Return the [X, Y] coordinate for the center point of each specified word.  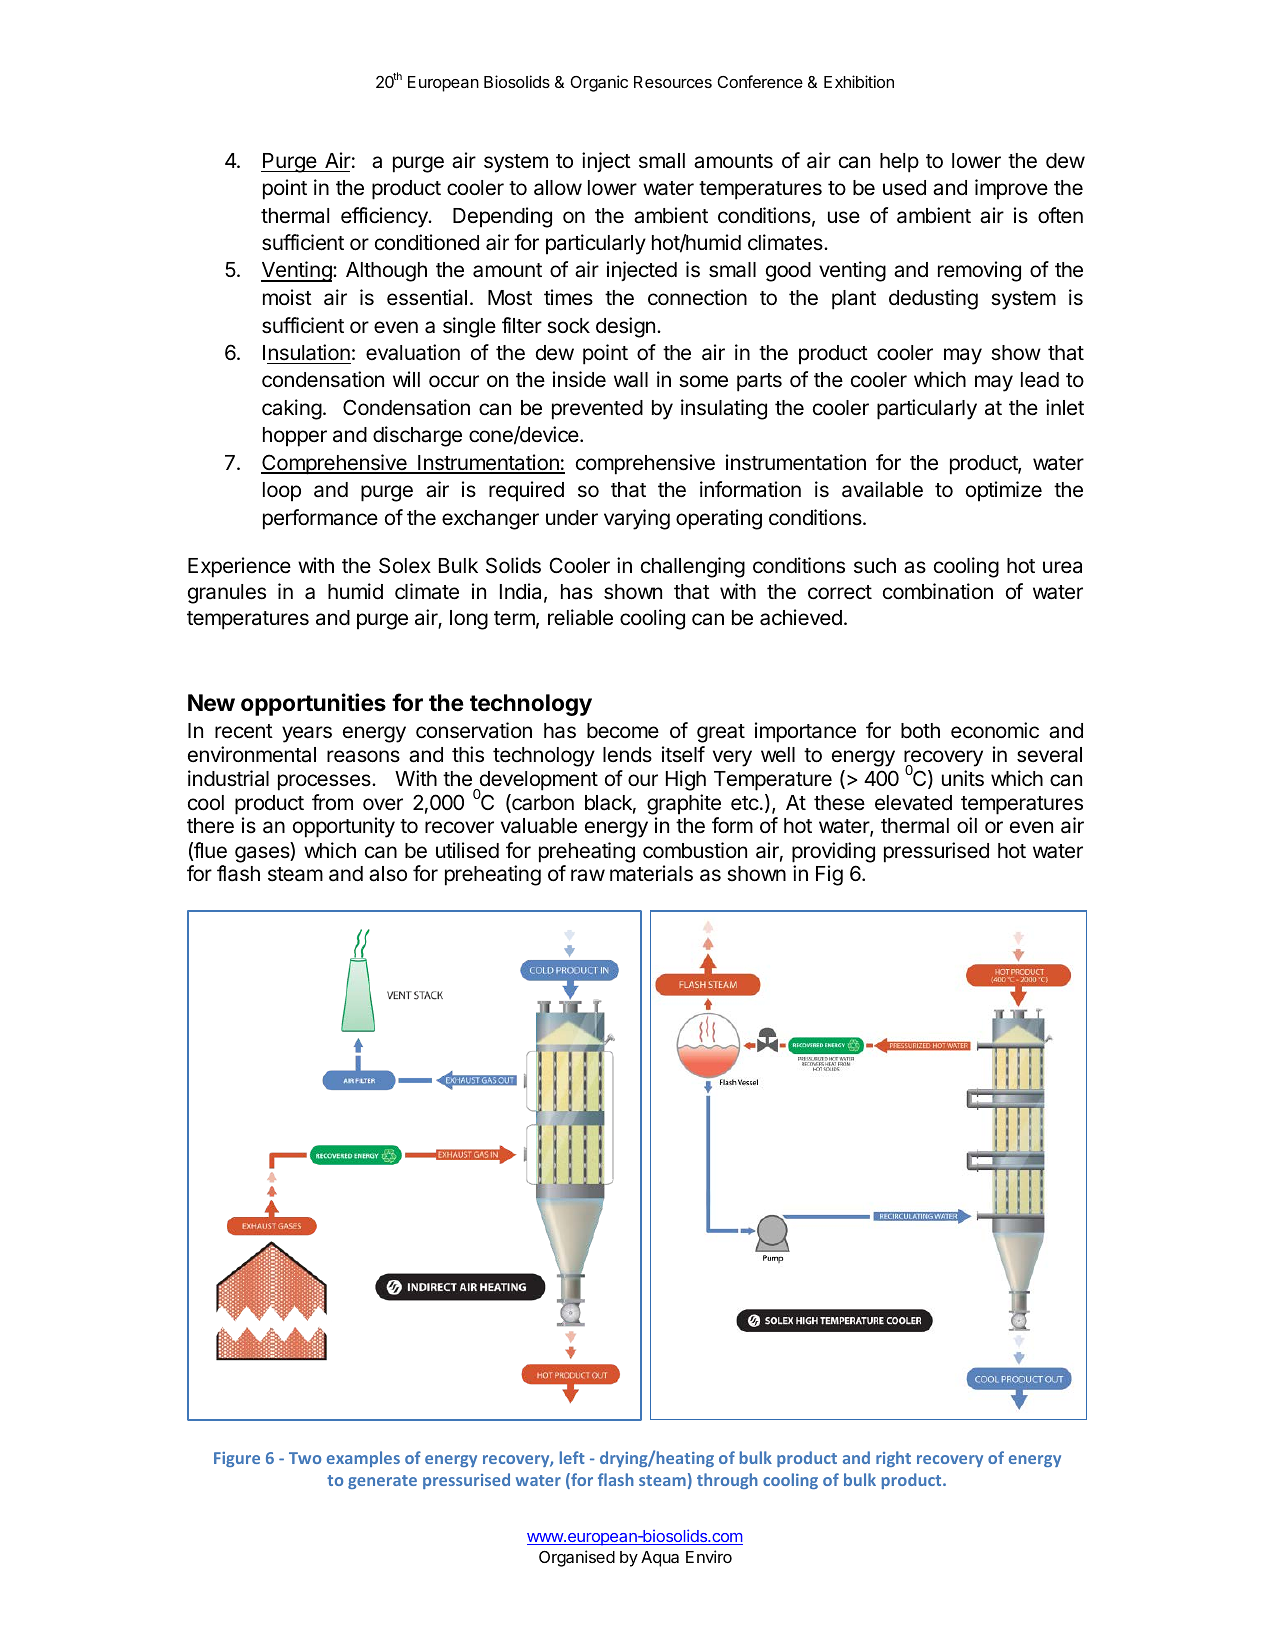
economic [995, 730]
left [572, 1457]
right [893, 1459]
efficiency [385, 217]
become [623, 731]
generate [382, 1482]
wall [631, 380]
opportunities [313, 704]
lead [1040, 380]
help [899, 163]
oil [967, 825]
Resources [673, 82]
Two [305, 1458]
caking [292, 409]
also [388, 874]
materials [651, 873]
